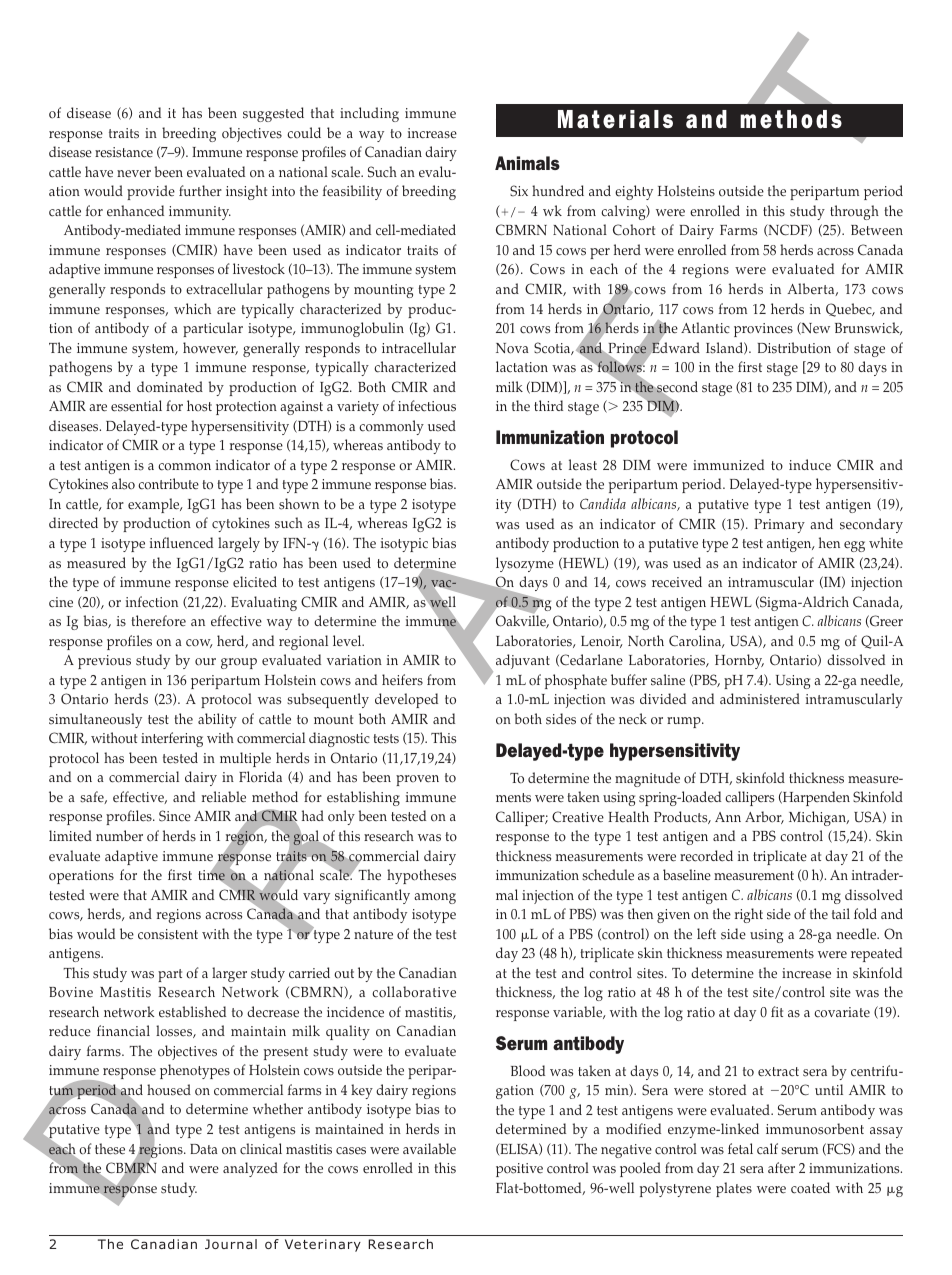  What do you see at coordinates (519, 1170) in the document?
I see `positive` at bounding box center [519, 1170].
